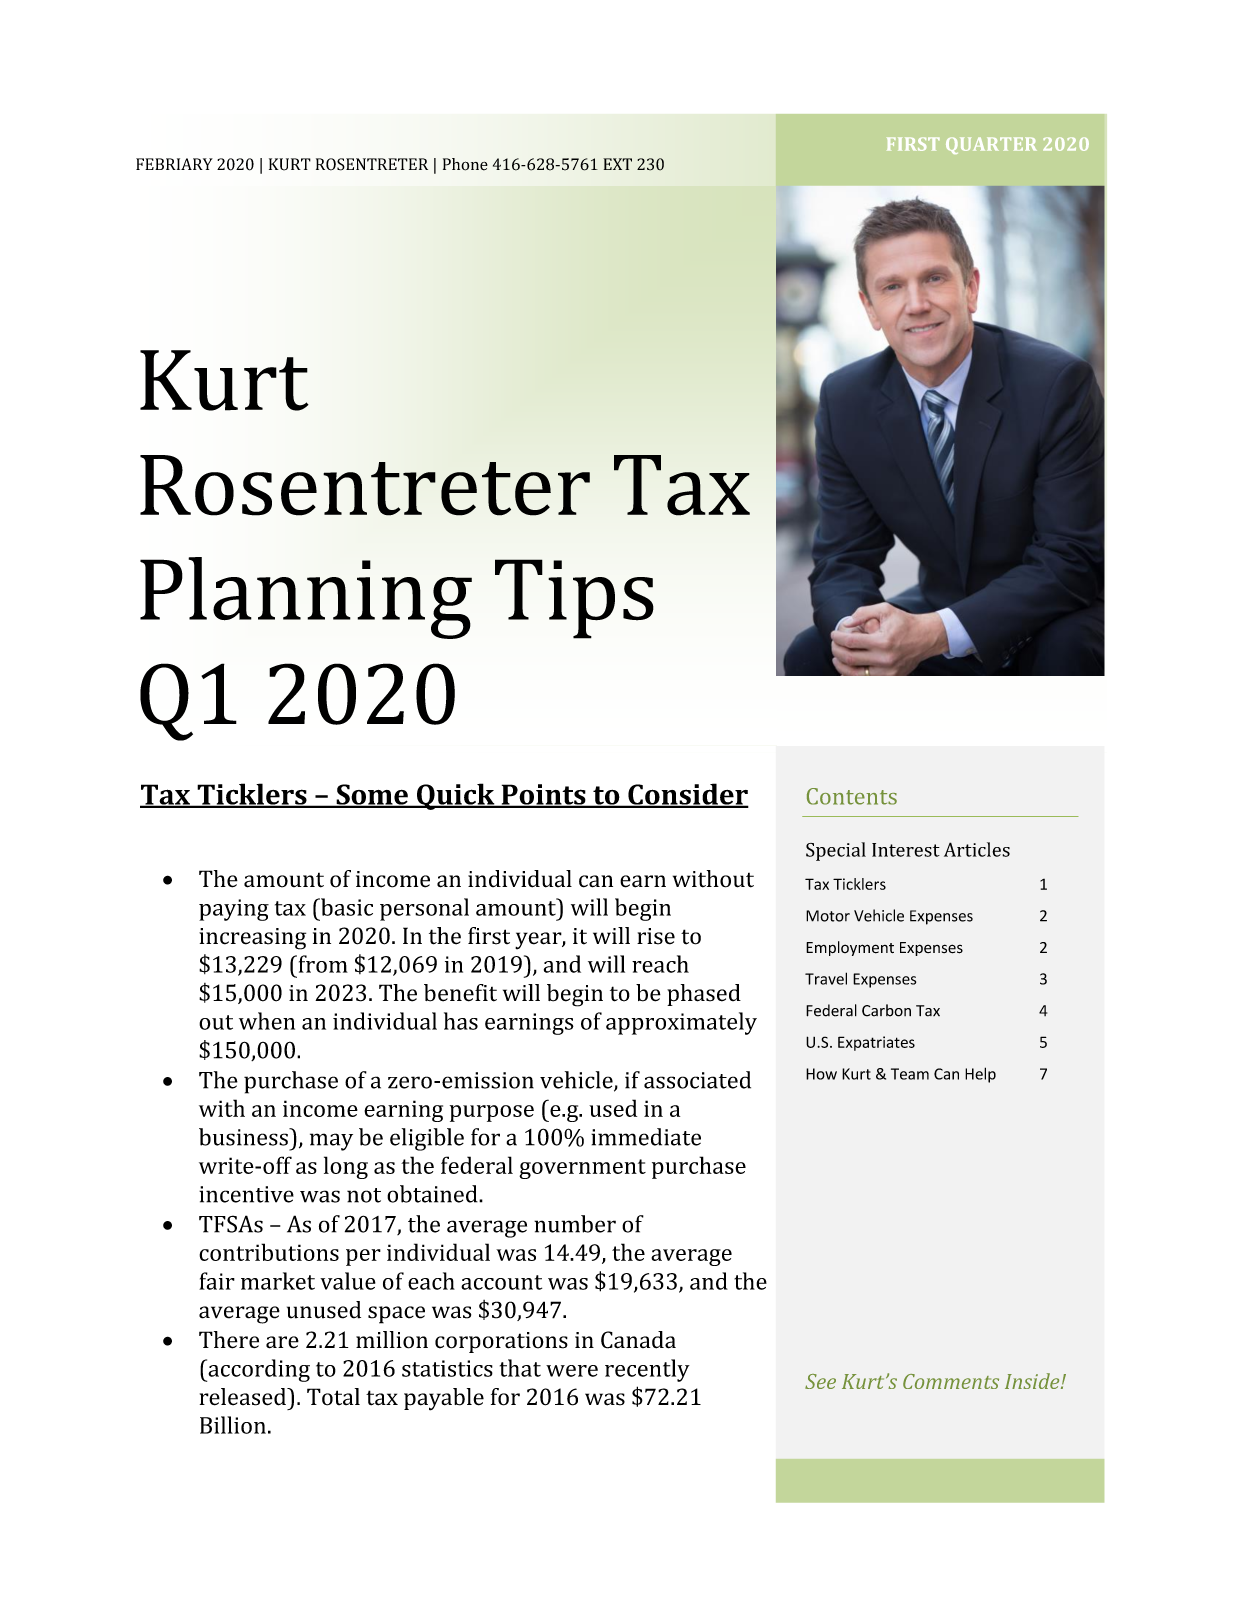  What do you see at coordinates (372, 795) in the page?
I see `Some` at bounding box center [372, 795].
